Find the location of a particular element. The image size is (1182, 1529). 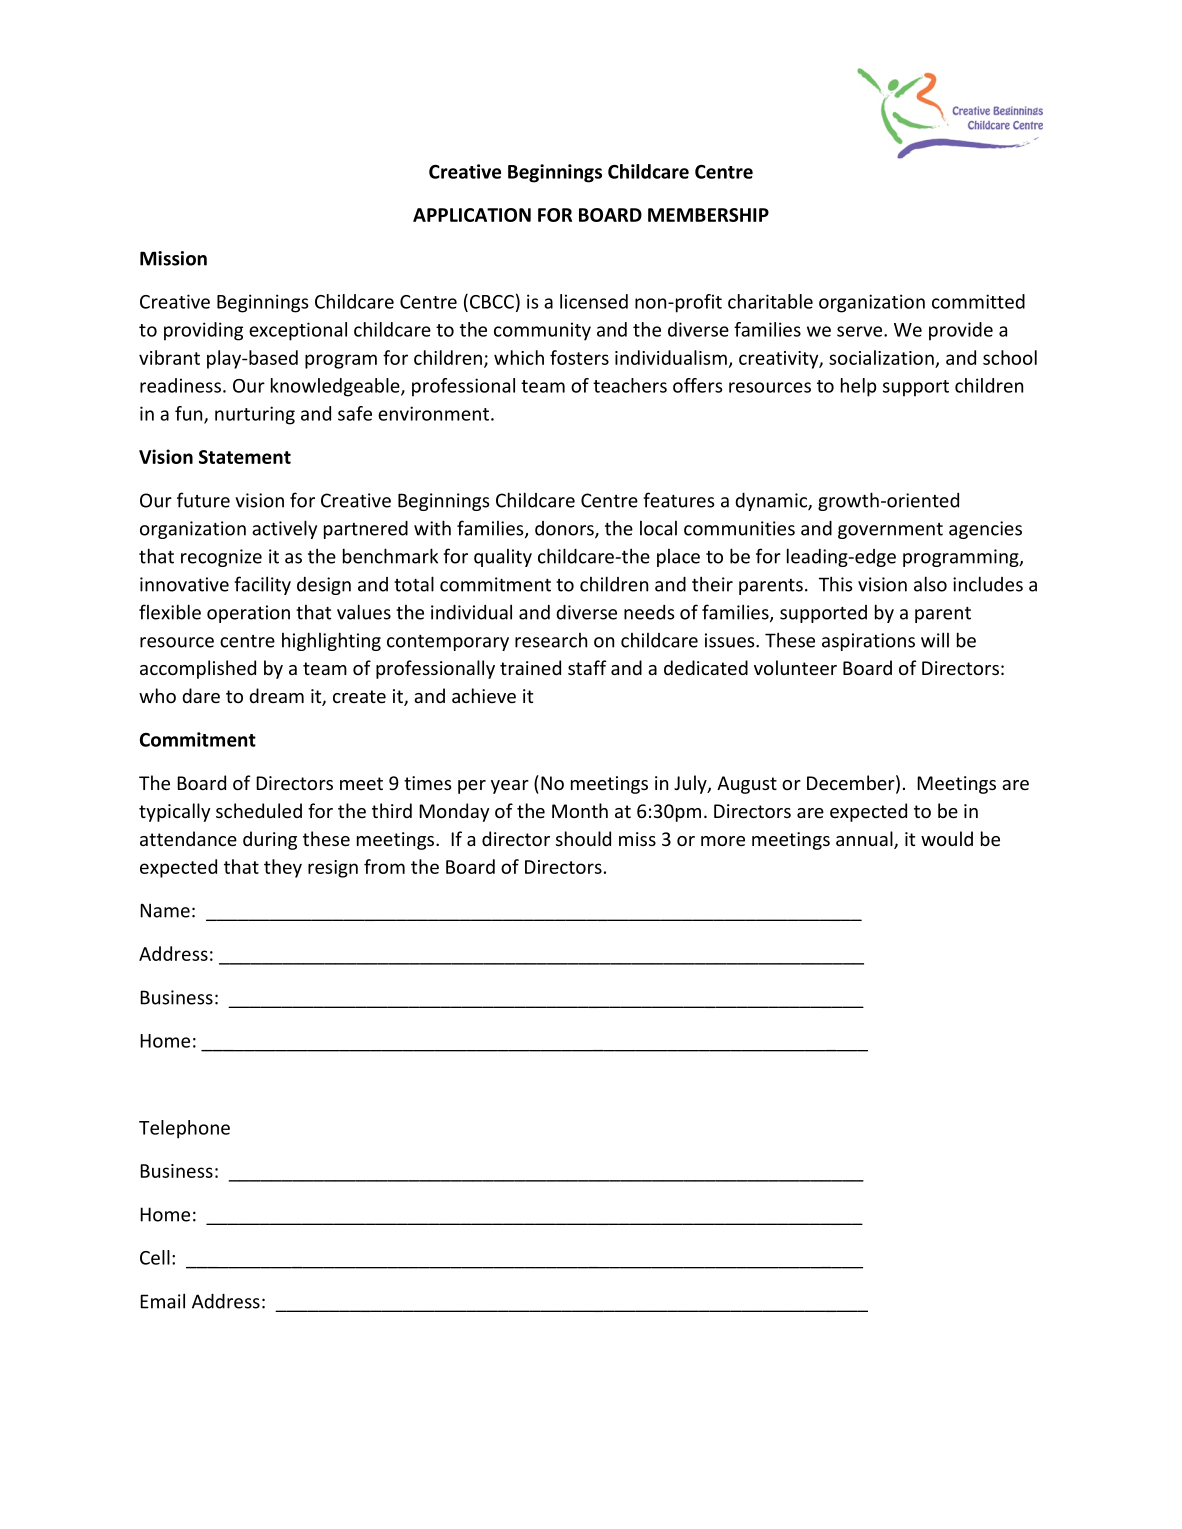

scheduled is located at coordinates (259, 810).
